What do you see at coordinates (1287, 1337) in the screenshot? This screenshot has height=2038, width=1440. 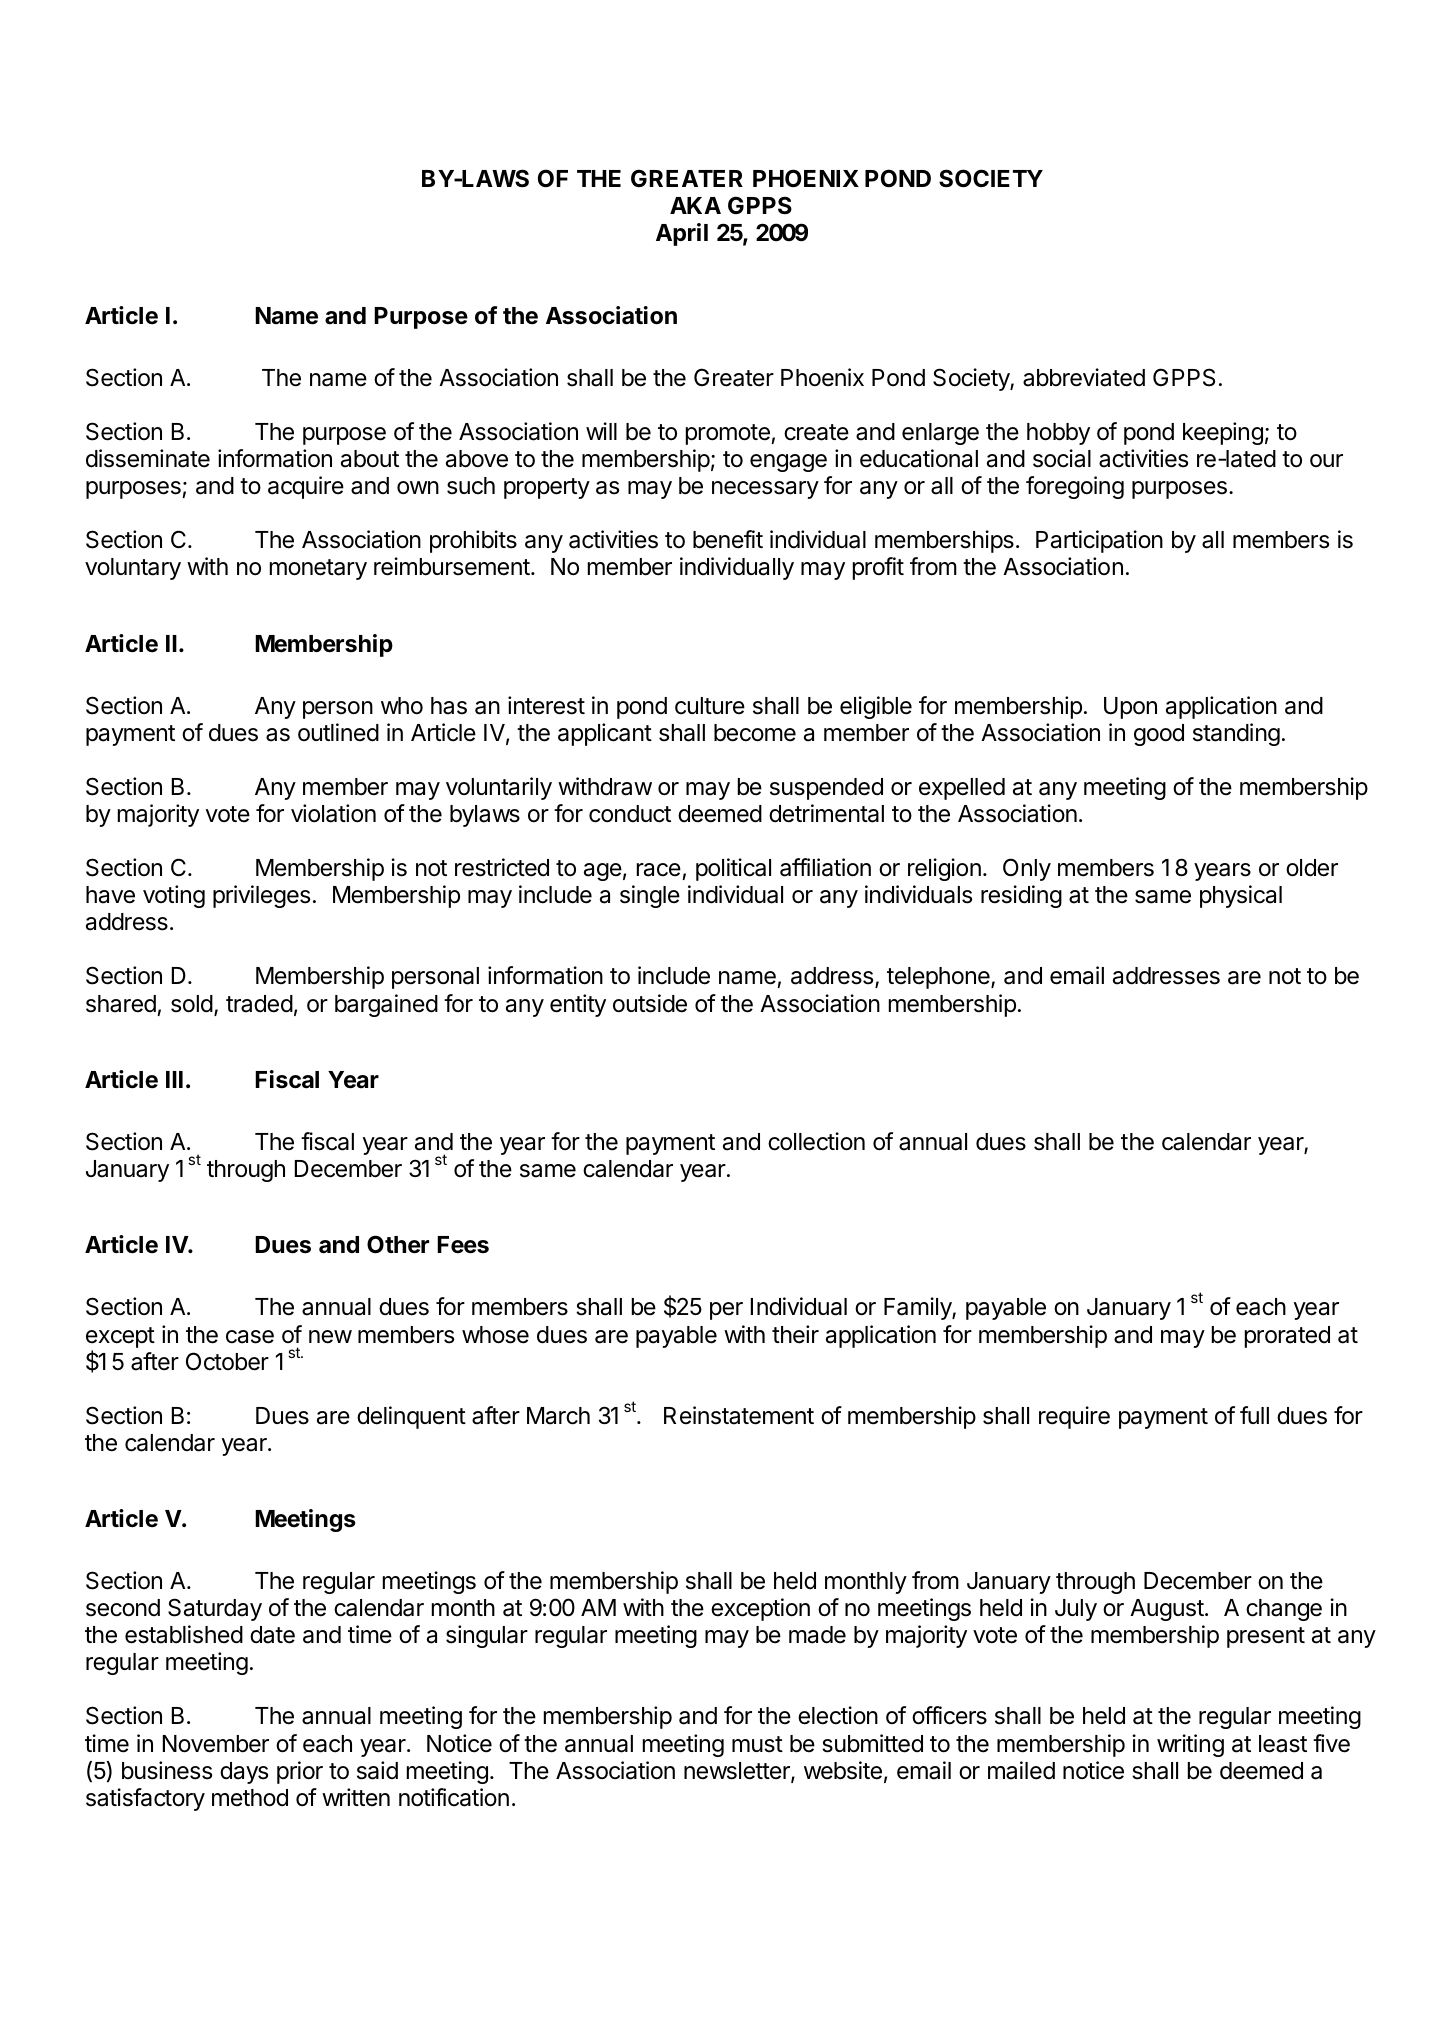 I see `prorated` at bounding box center [1287, 1337].
